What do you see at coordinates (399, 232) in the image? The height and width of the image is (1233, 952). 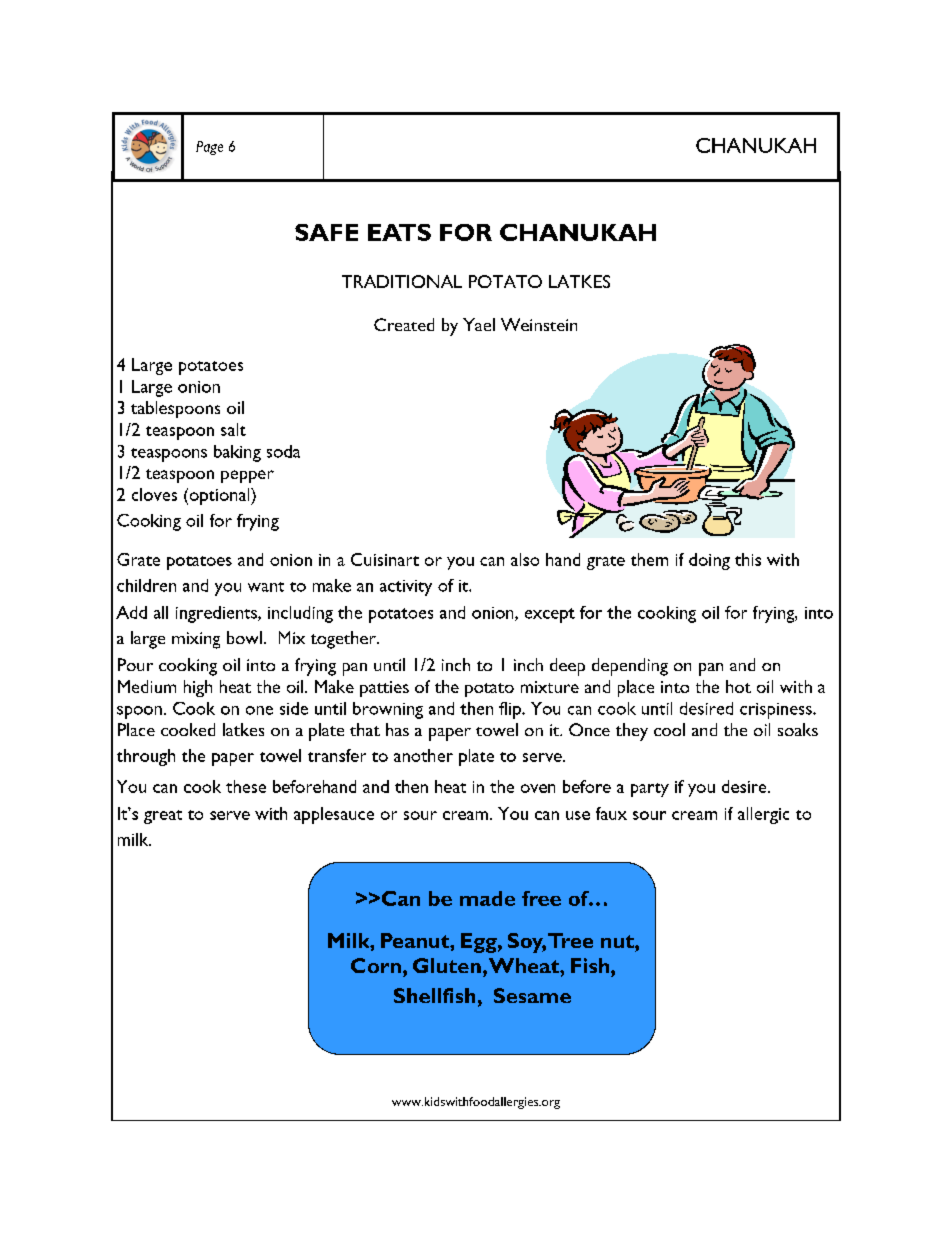 I see `EATS` at bounding box center [399, 232].
